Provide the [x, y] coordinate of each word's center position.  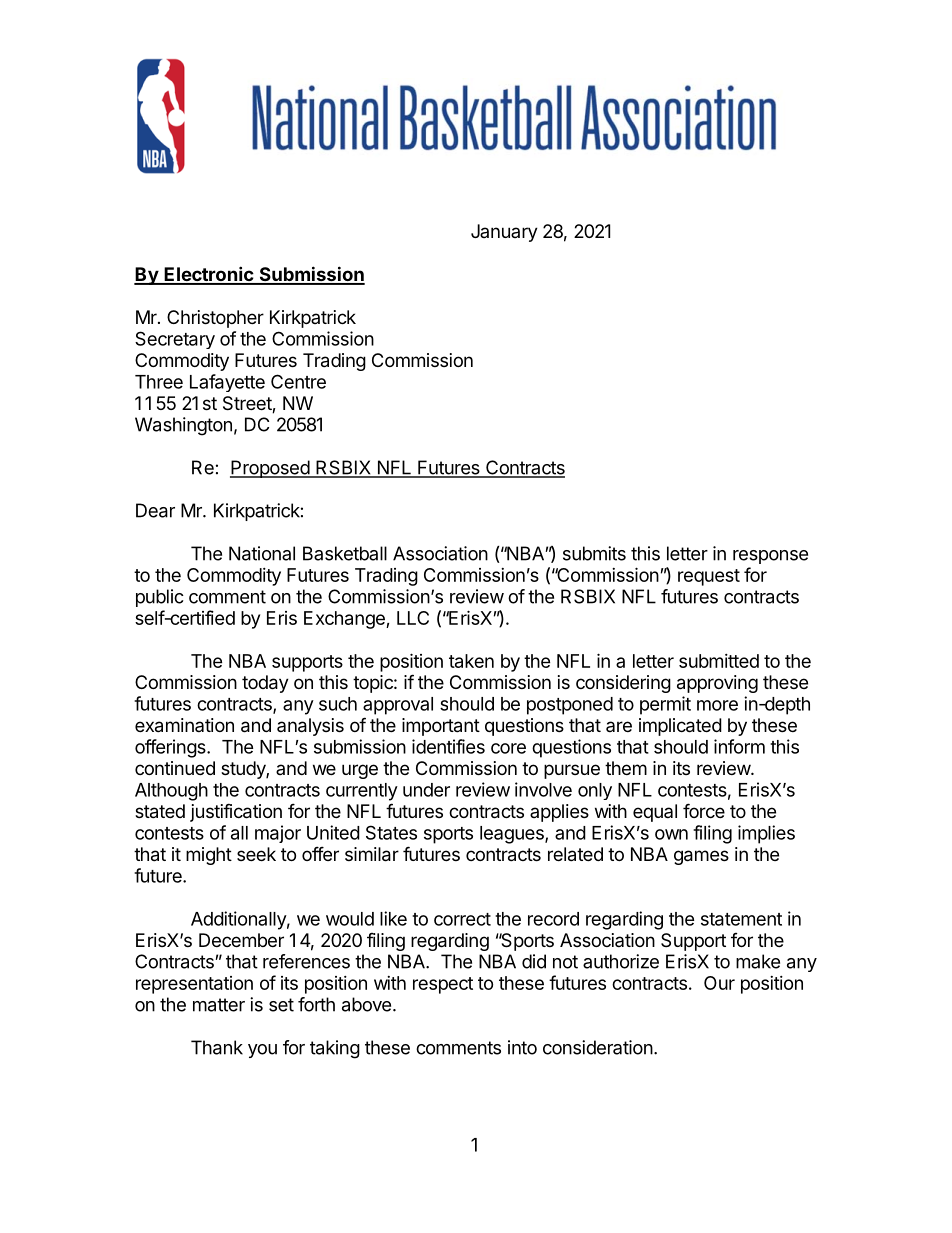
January [504, 233]
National [262, 553]
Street [248, 404]
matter [219, 1005]
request [709, 577]
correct [462, 919]
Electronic [209, 275]
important [441, 727]
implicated [680, 727]
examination [184, 725]
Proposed [270, 469]
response [770, 557]
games [701, 857]
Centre [298, 381]
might [209, 856]
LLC [413, 618]
